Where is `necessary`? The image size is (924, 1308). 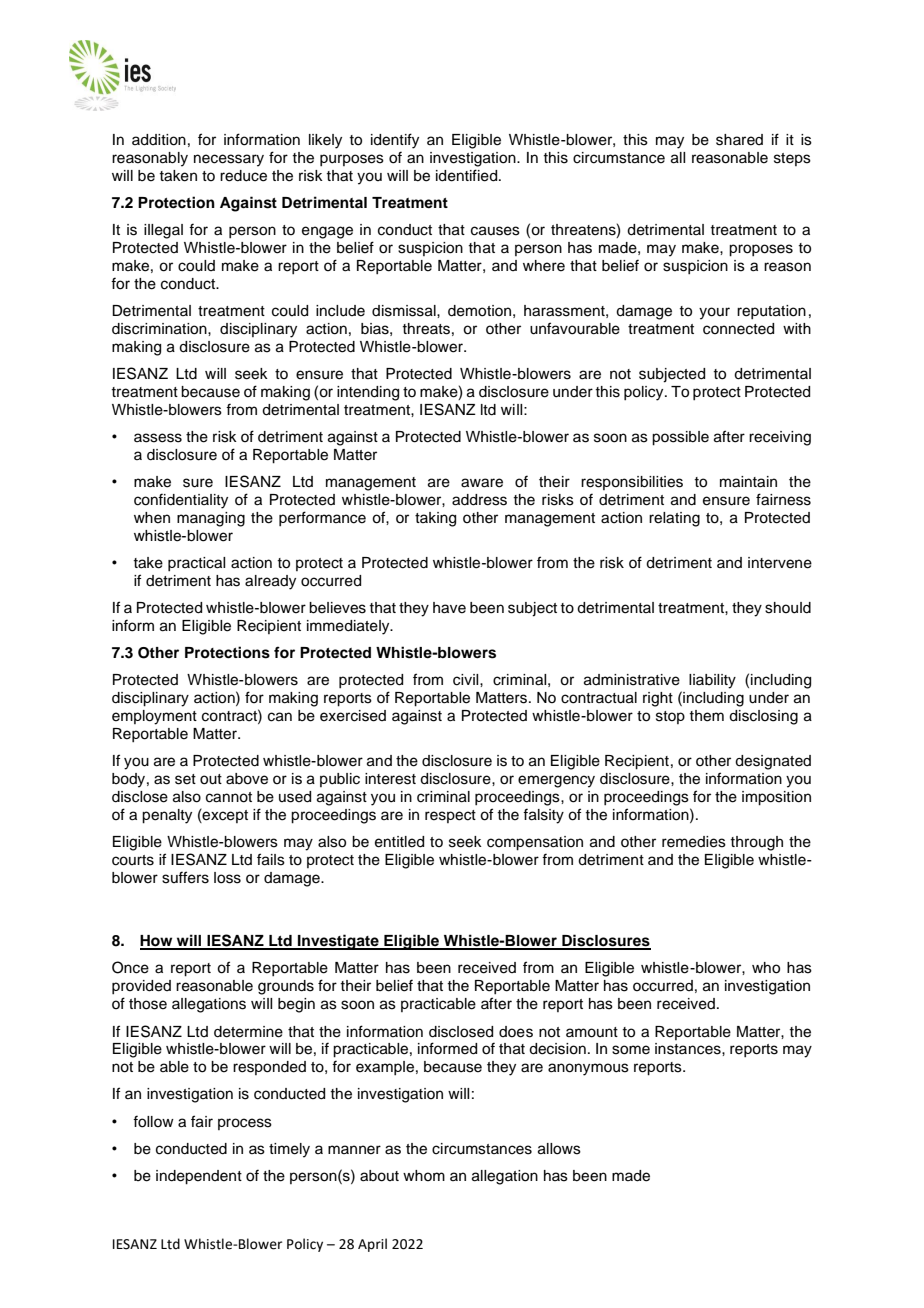
necessary is located at coordinates (229, 160).
